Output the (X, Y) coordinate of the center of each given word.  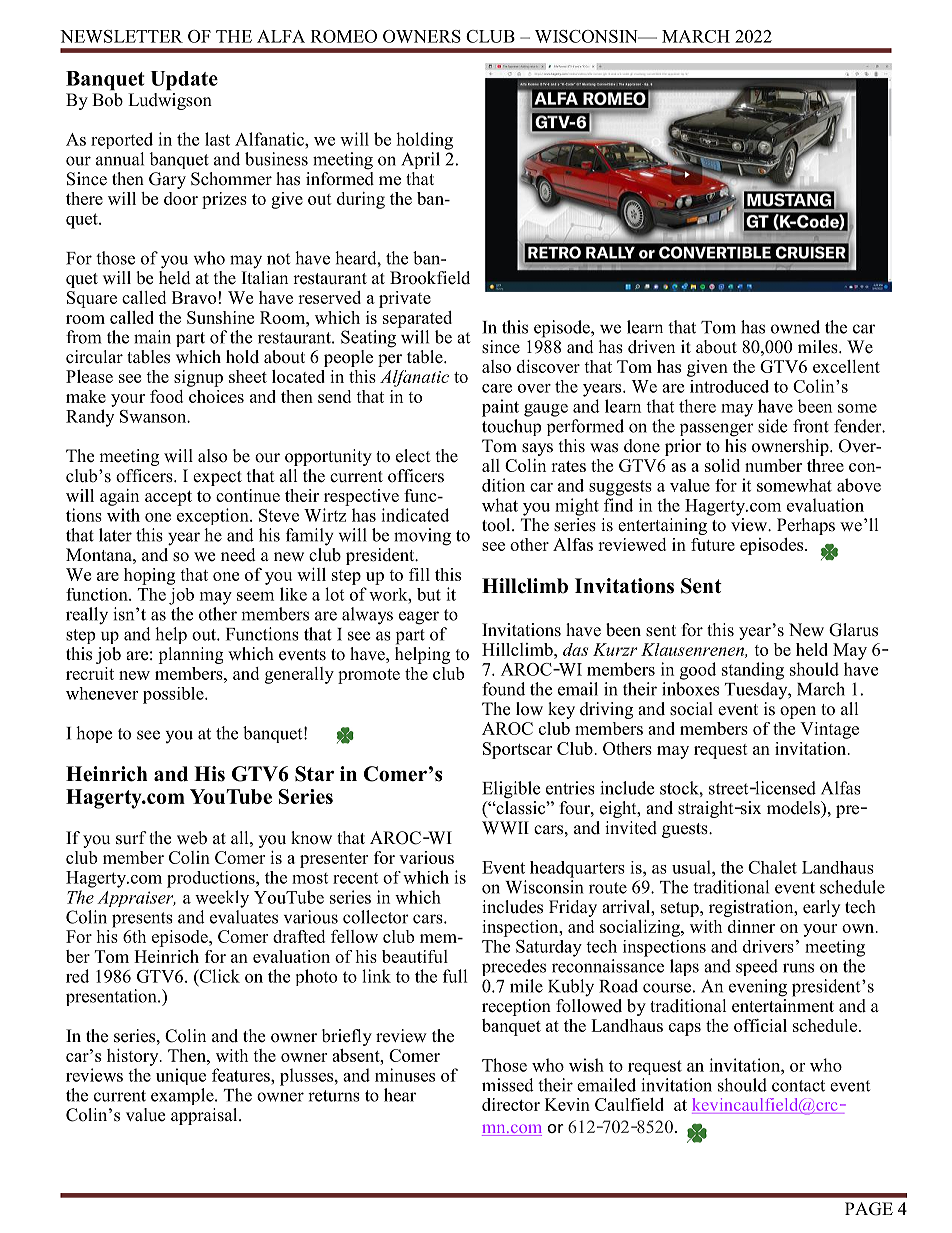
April (420, 160)
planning (190, 655)
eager (419, 618)
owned (795, 327)
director (511, 1104)
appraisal (205, 1116)
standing (753, 671)
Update (184, 80)
